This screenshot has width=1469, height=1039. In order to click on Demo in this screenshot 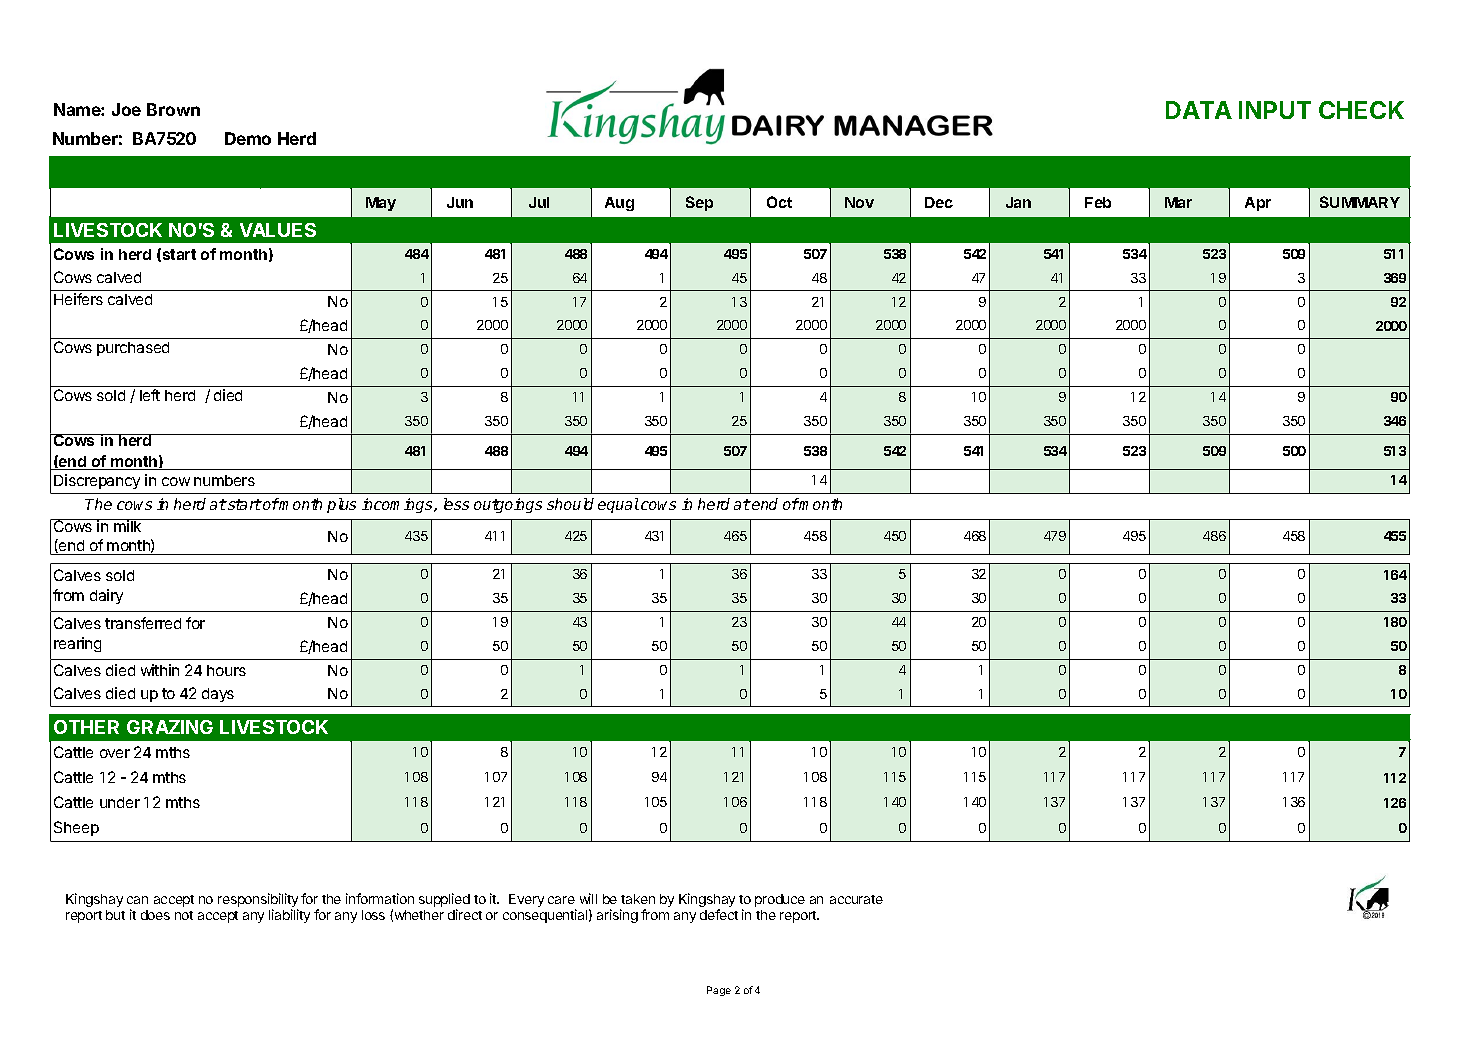, I will do `click(248, 138)`.
